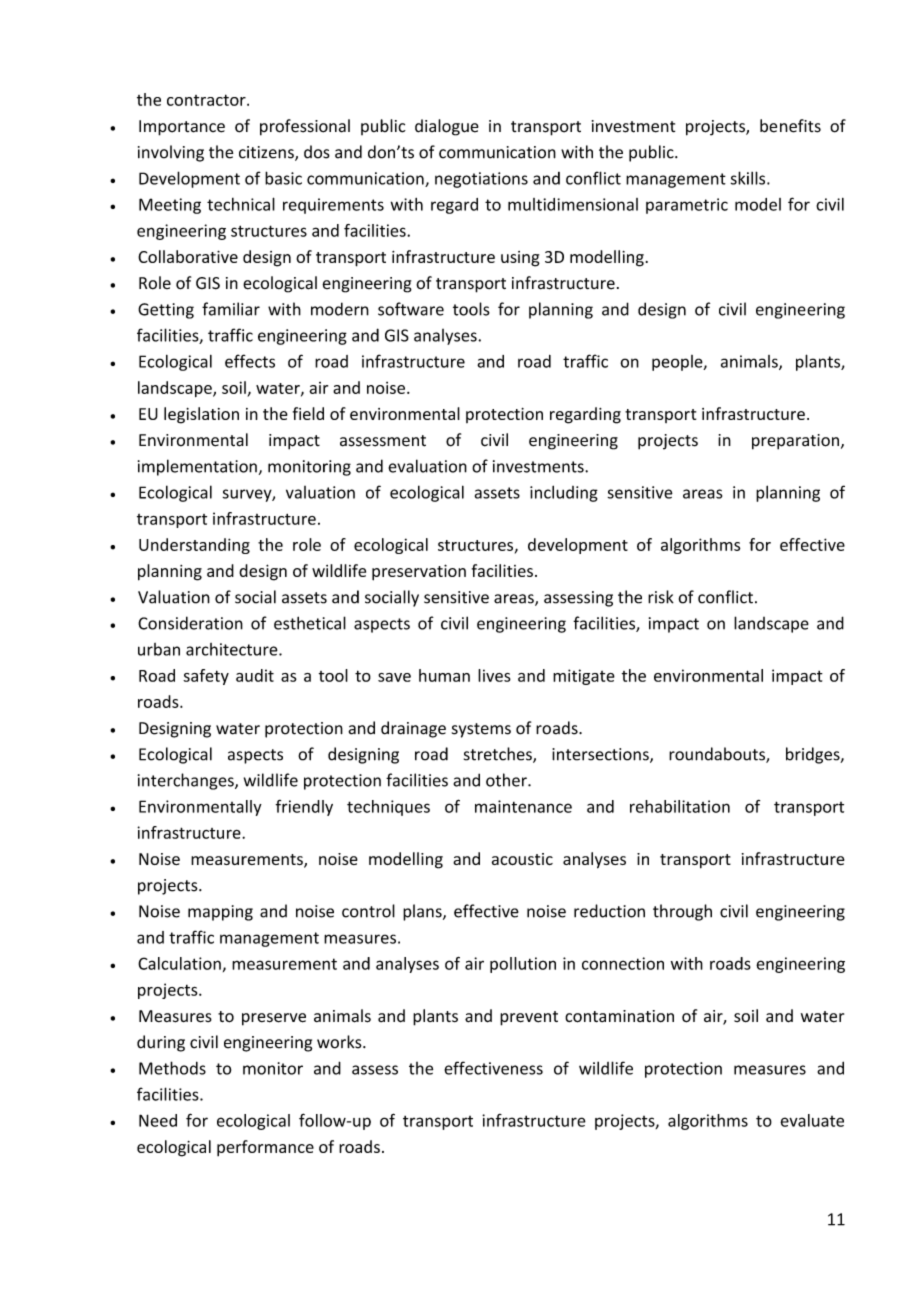  Describe the element at coordinates (447, 127) in the screenshot. I see `dialogue` at that location.
